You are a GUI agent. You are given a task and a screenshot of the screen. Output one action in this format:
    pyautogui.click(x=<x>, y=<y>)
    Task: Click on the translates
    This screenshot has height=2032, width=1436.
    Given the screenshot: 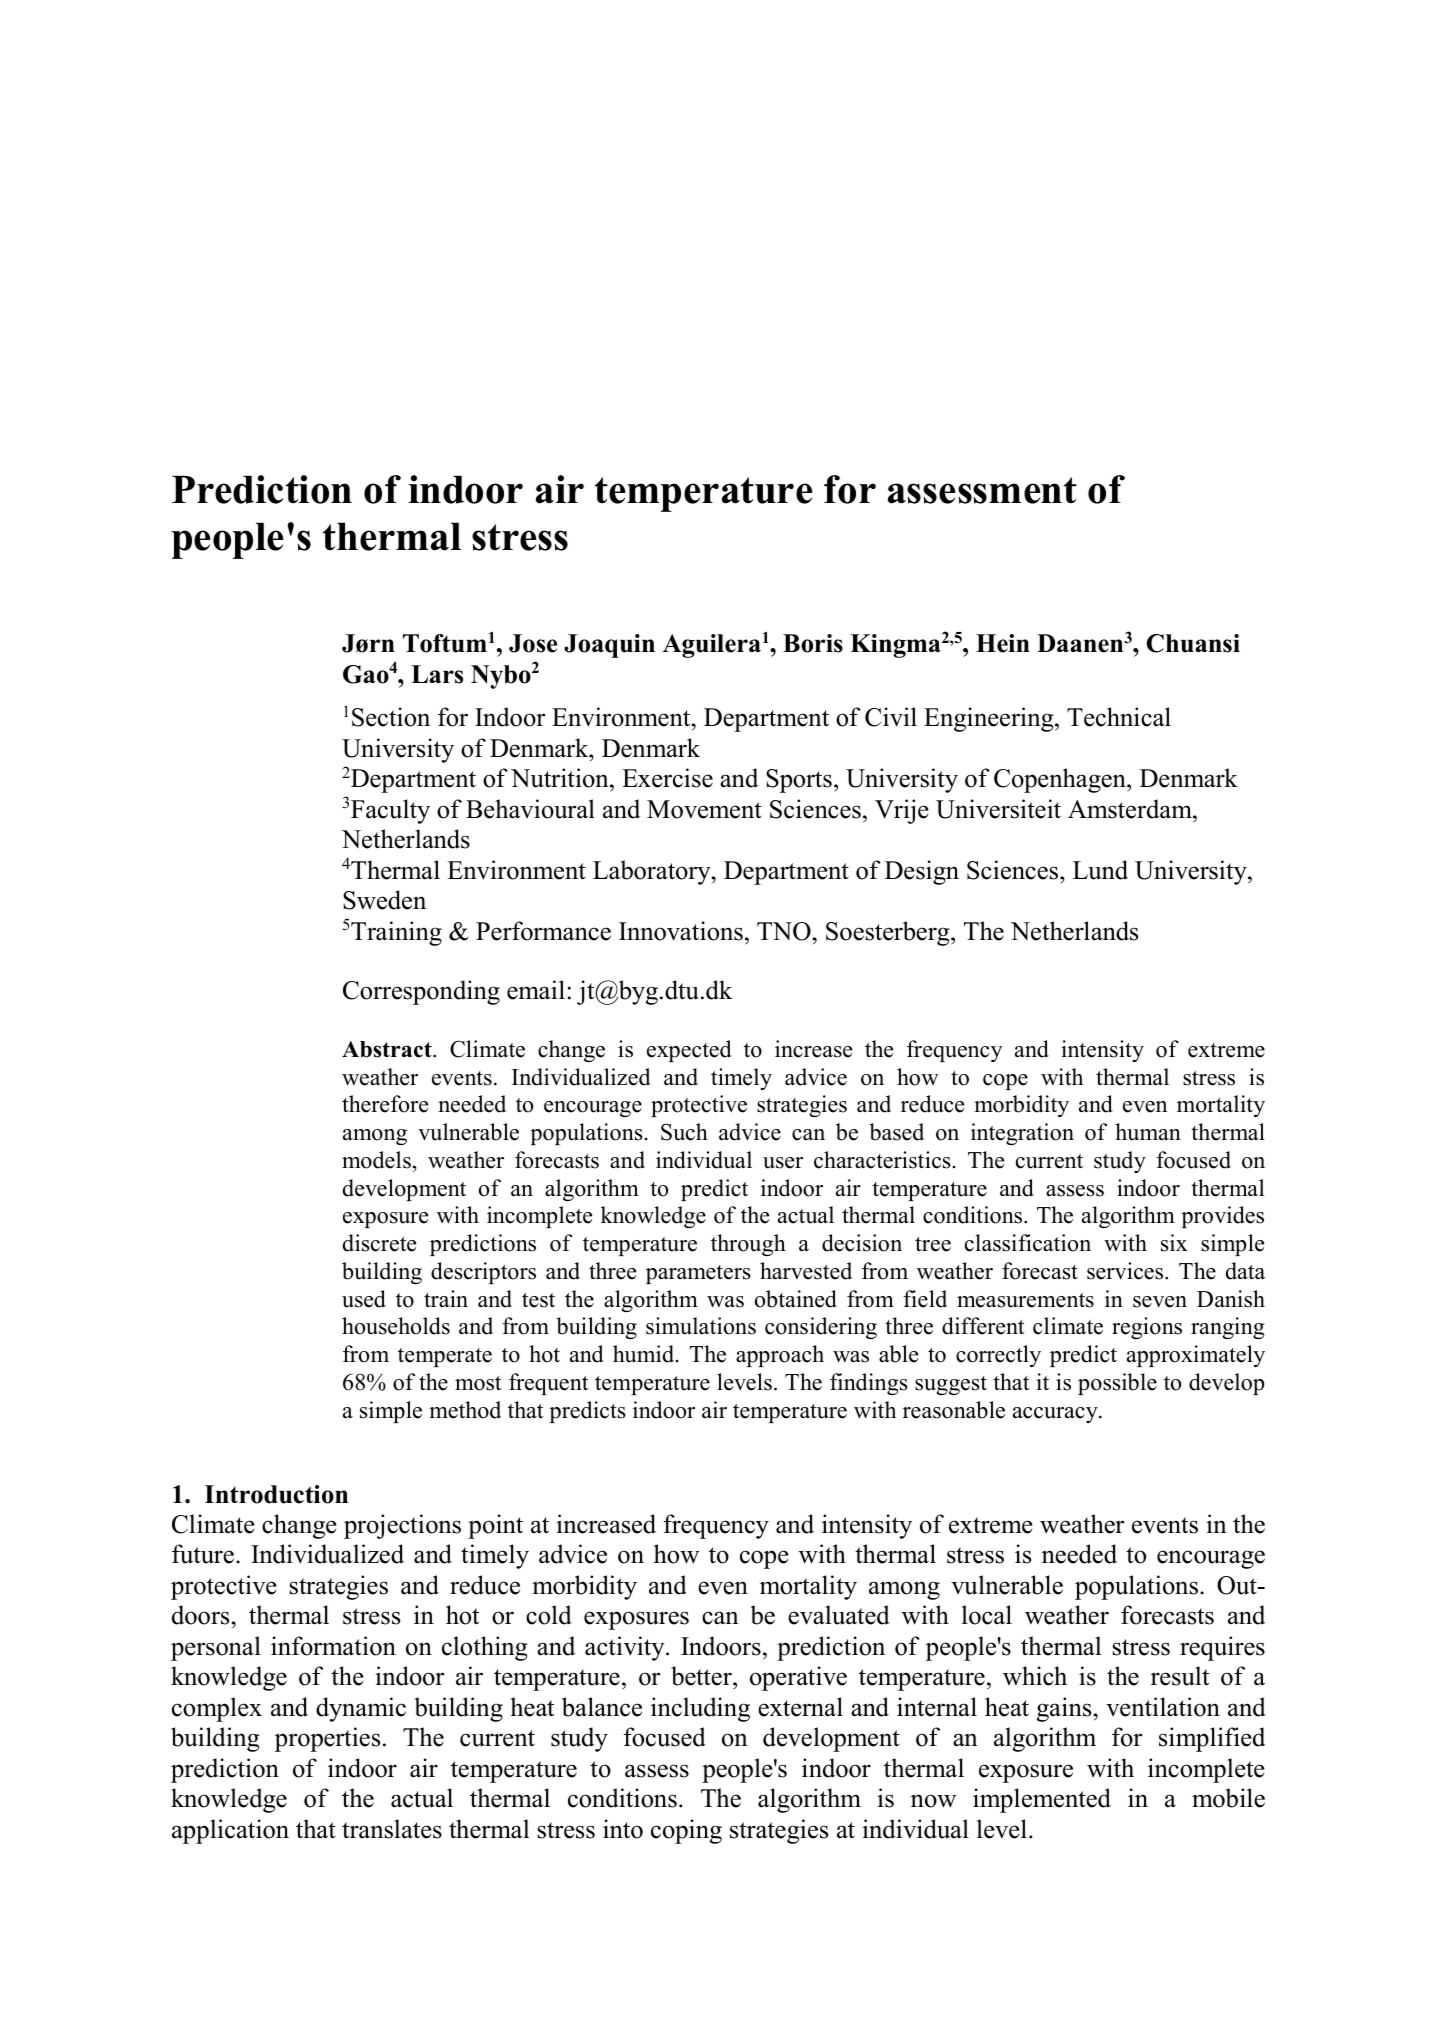 What is the action you would take?
    pyautogui.click(x=392, y=1829)
